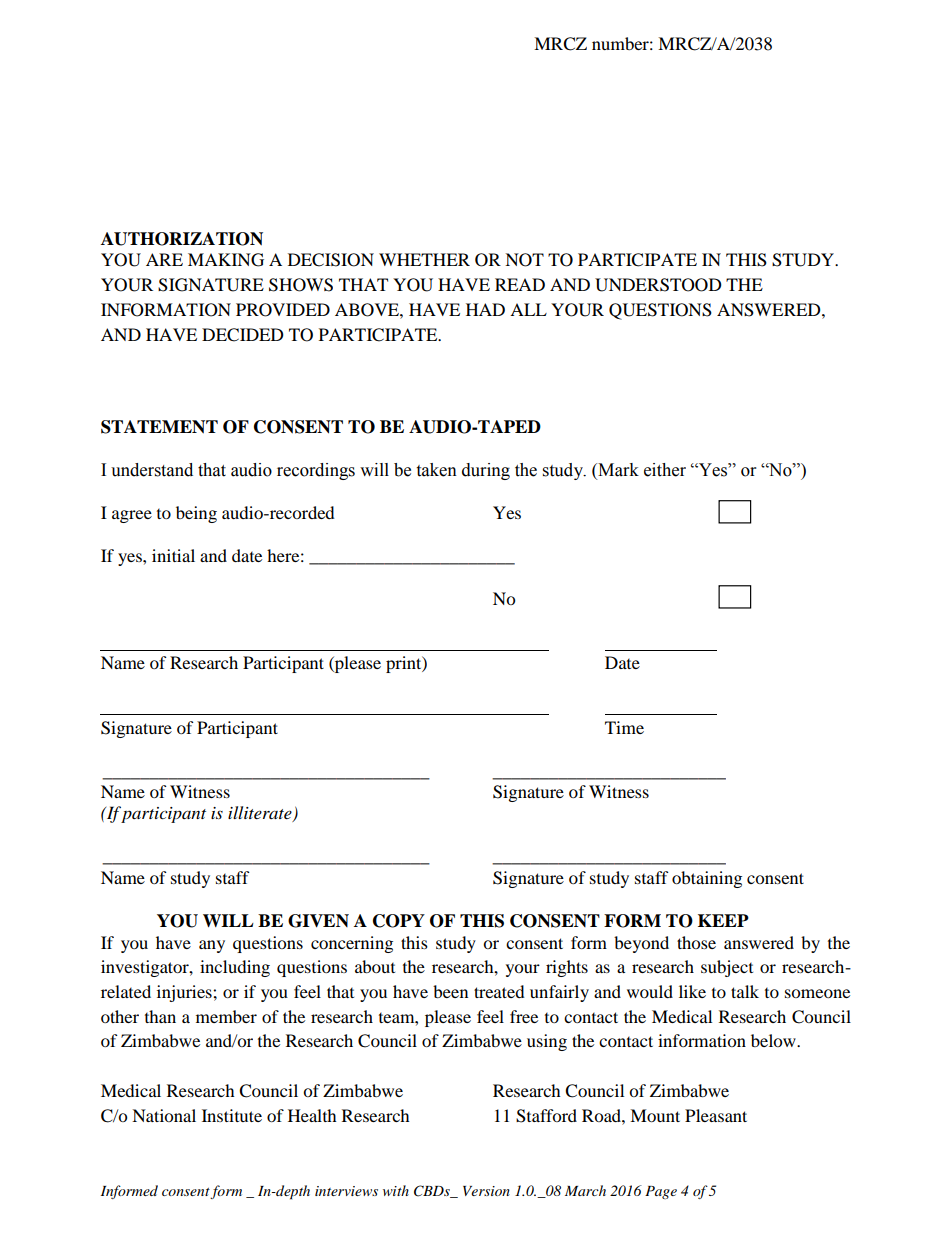  Describe the element at coordinates (173, 555) in the page. I see `initial` at that location.
